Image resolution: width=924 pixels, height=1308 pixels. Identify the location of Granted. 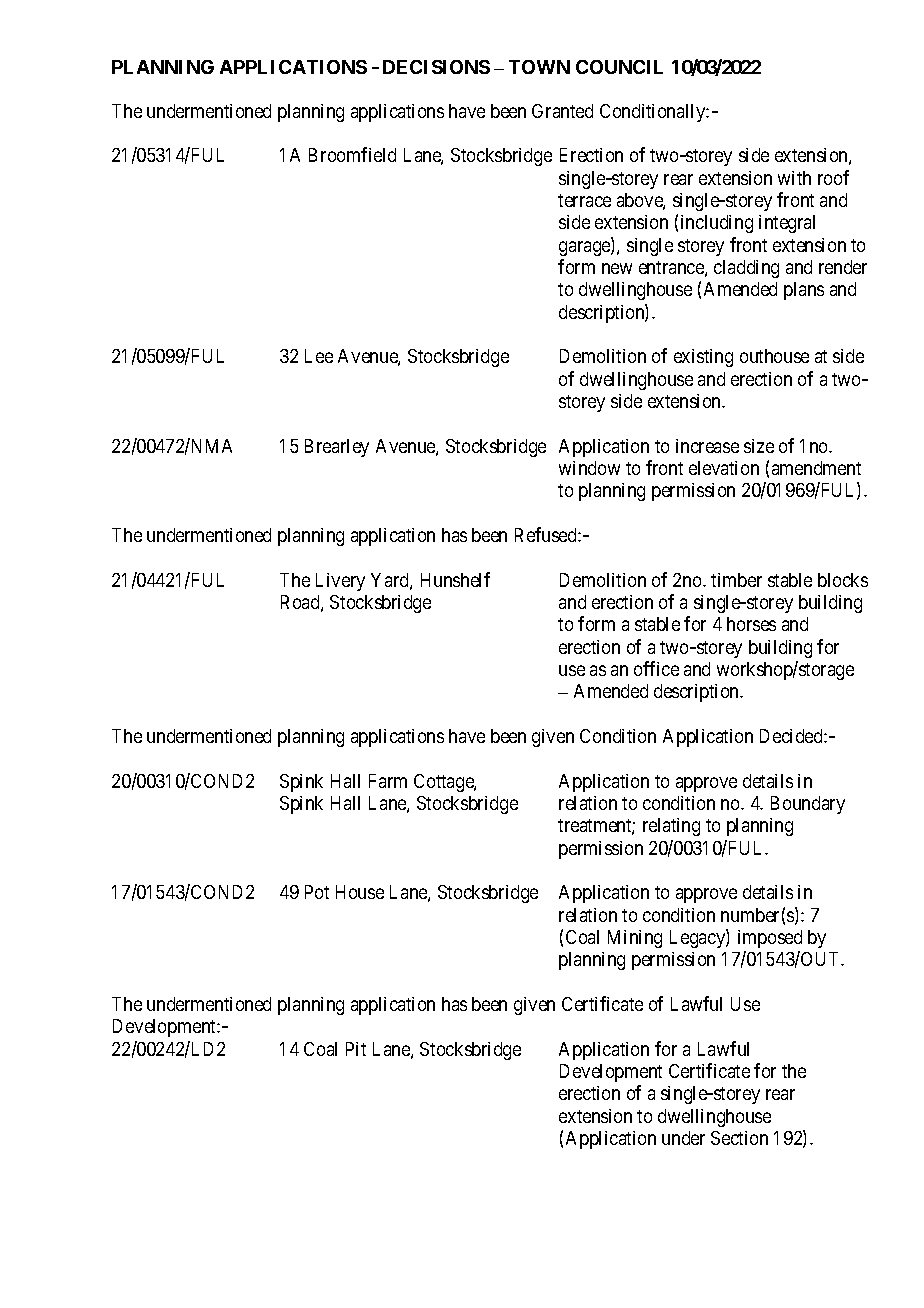
(562, 111).
